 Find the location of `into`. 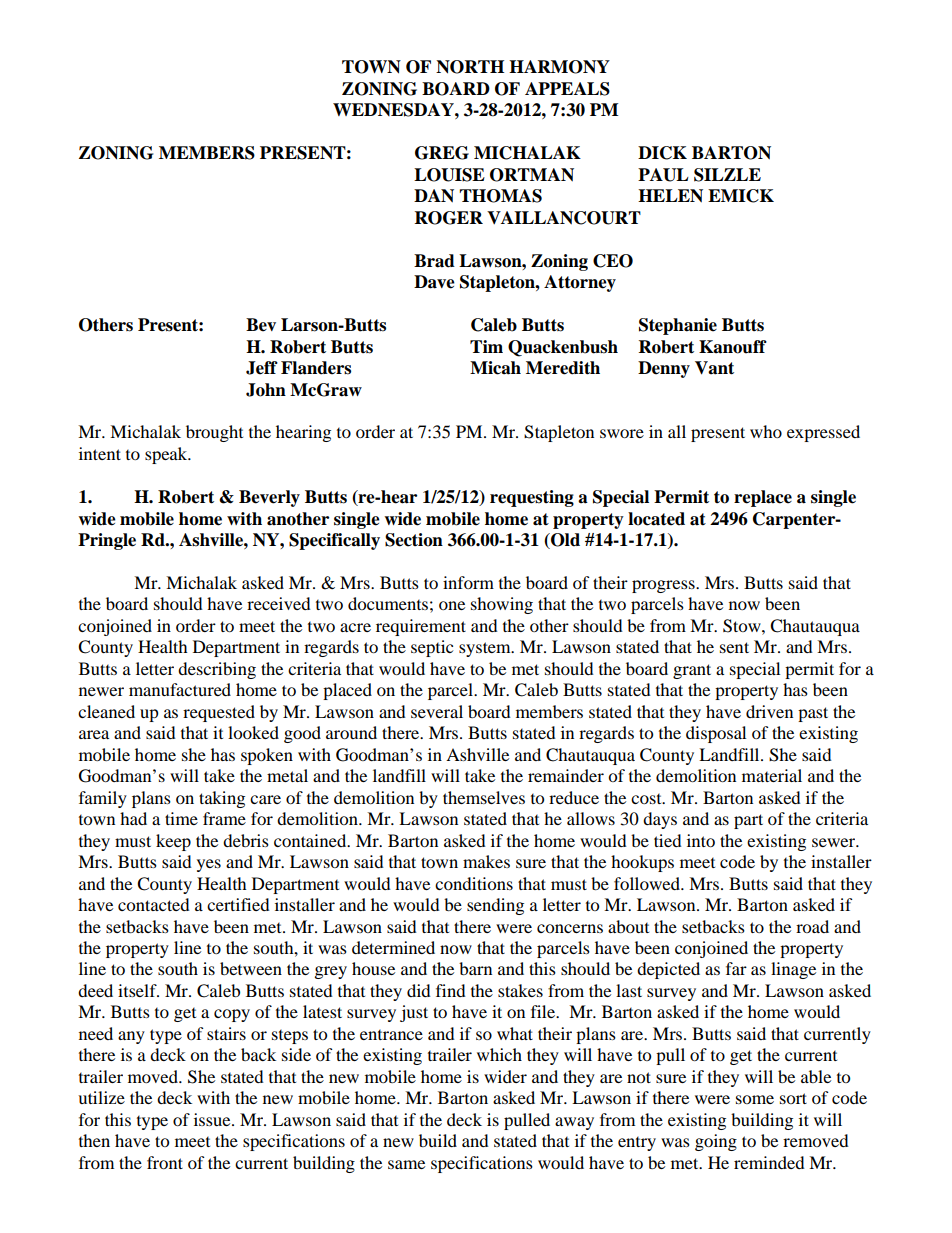

into is located at coordinates (701, 840).
